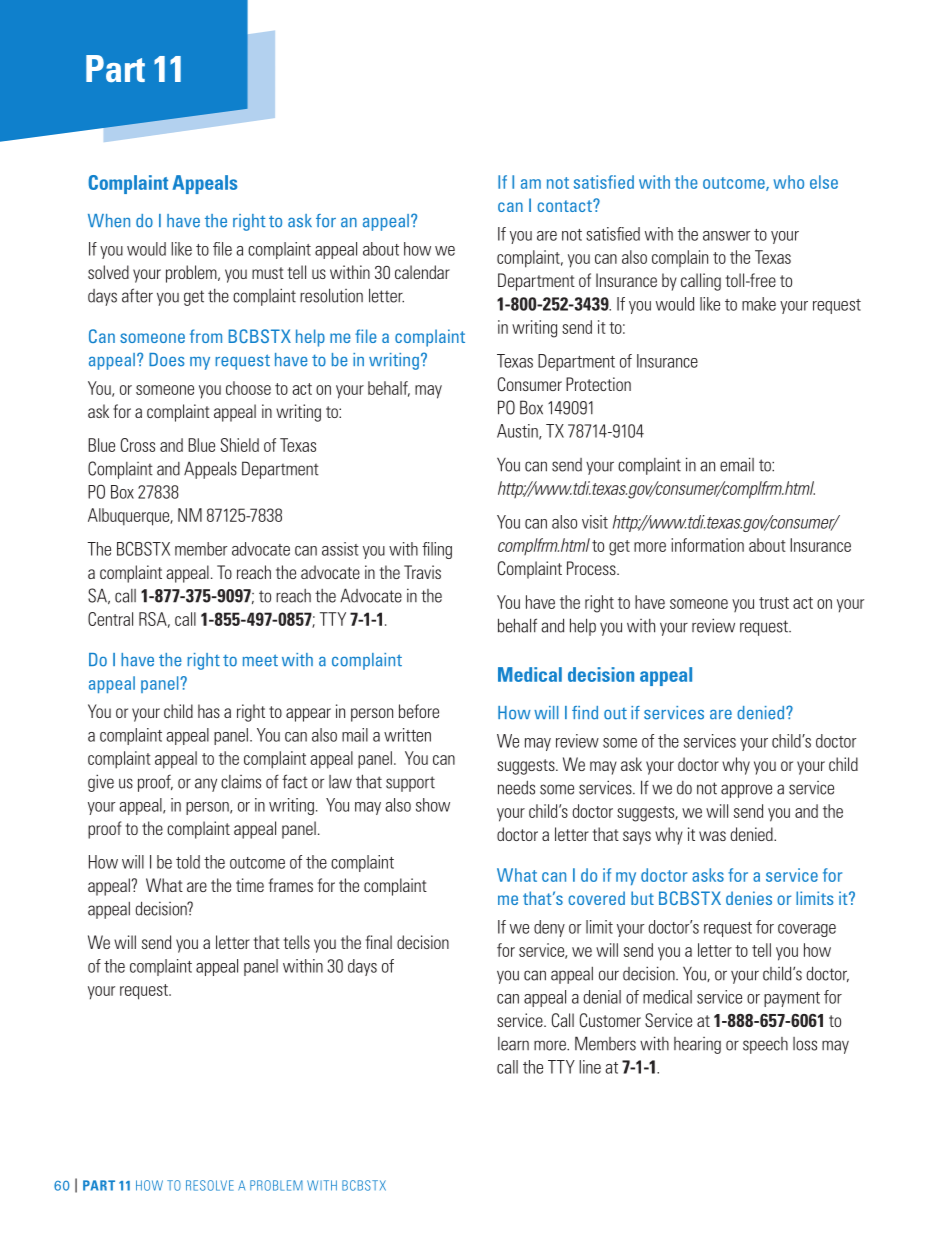 This image has width=952, height=1233. I want to click on answer, so click(726, 236).
